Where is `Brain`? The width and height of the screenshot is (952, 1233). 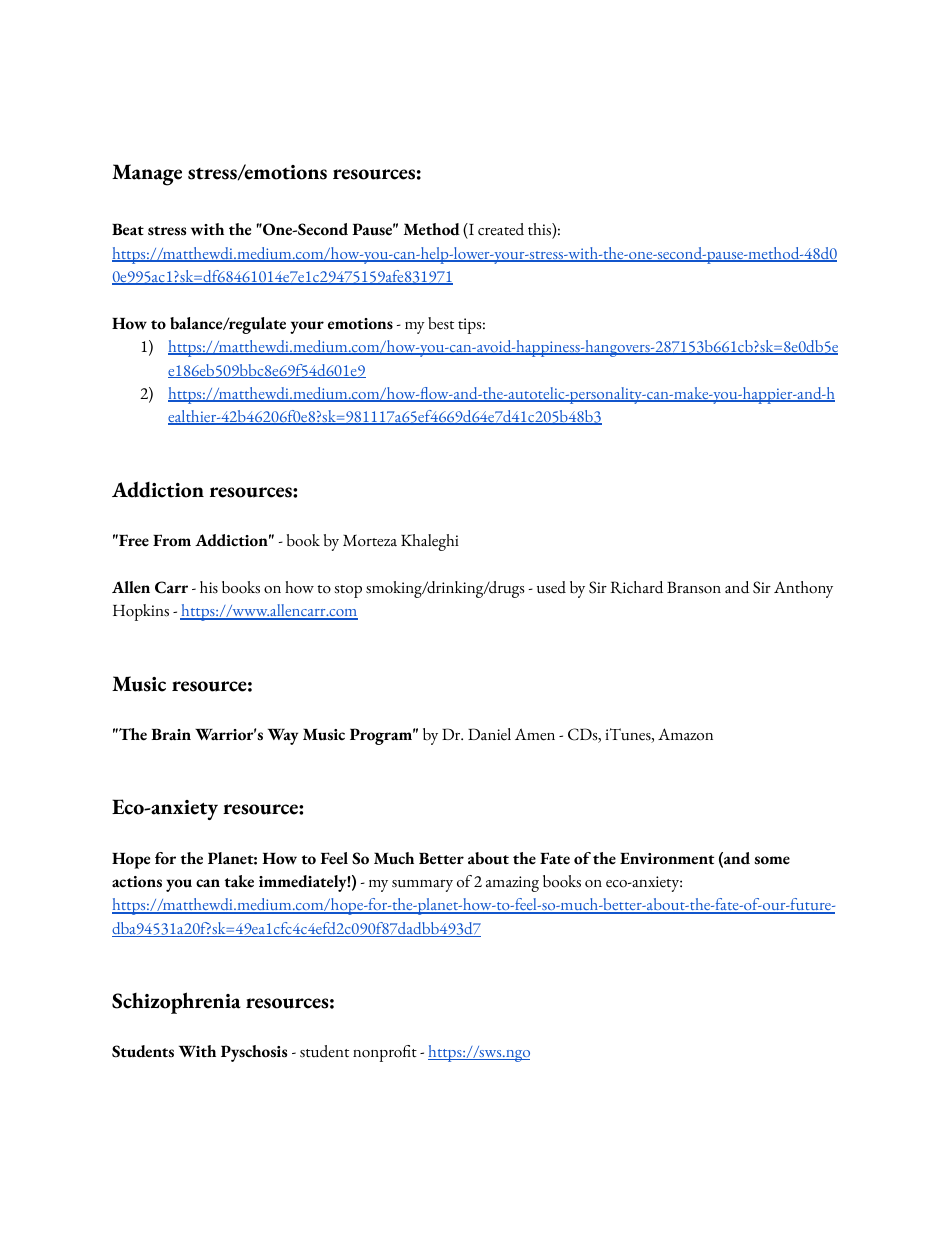
Brain is located at coordinates (171, 734).
